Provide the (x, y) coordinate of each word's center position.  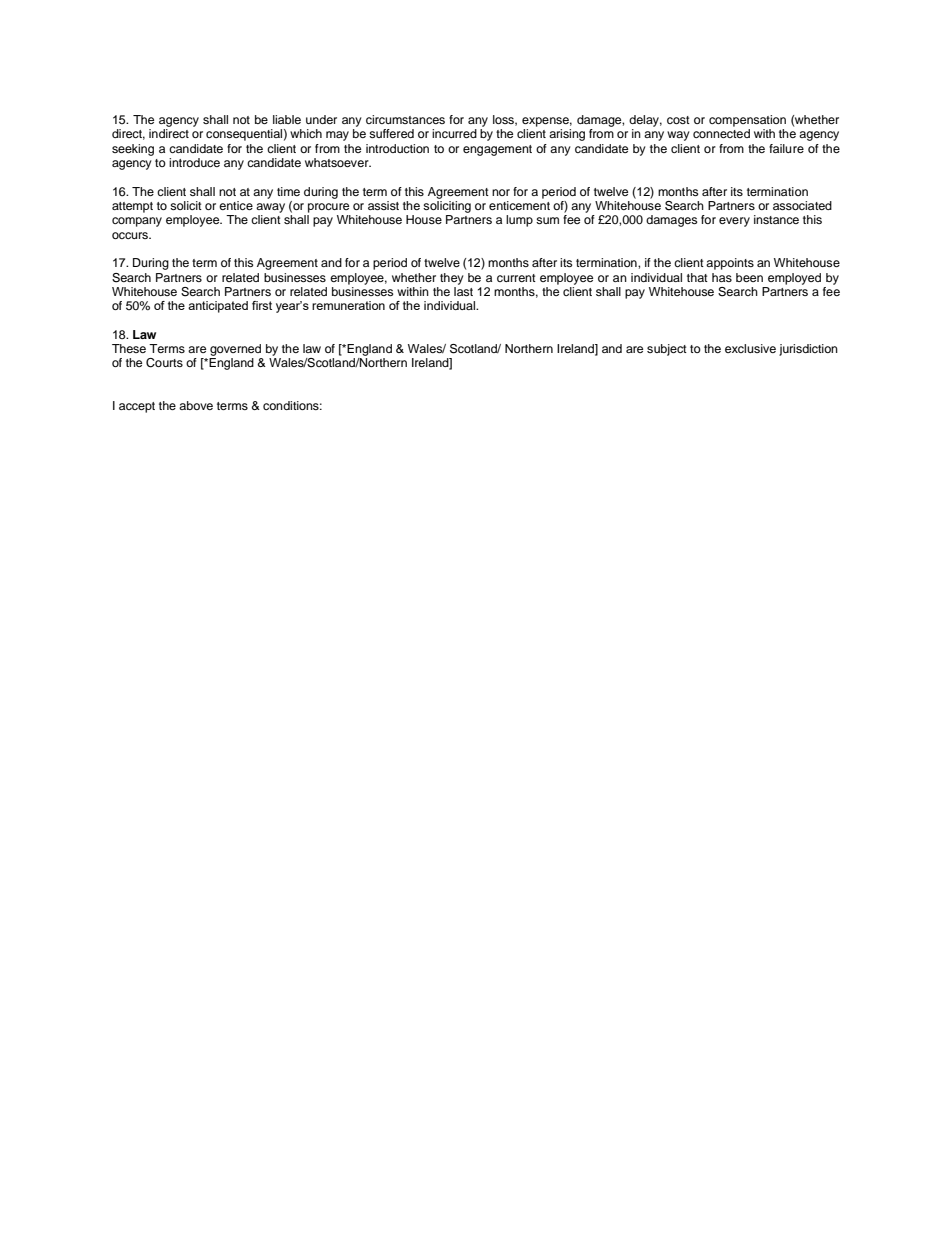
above (196, 405)
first (262, 305)
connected (721, 133)
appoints (730, 264)
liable (287, 119)
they (452, 279)
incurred (454, 133)
